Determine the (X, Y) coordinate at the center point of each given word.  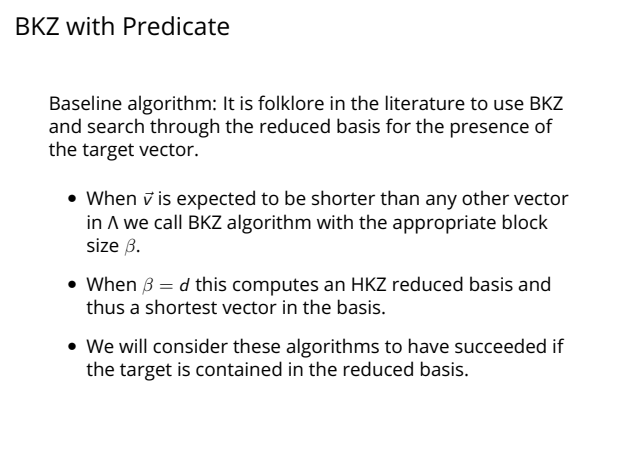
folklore (291, 102)
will (133, 345)
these (256, 346)
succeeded (500, 346)
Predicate (176, 26)
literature (425, 103)
